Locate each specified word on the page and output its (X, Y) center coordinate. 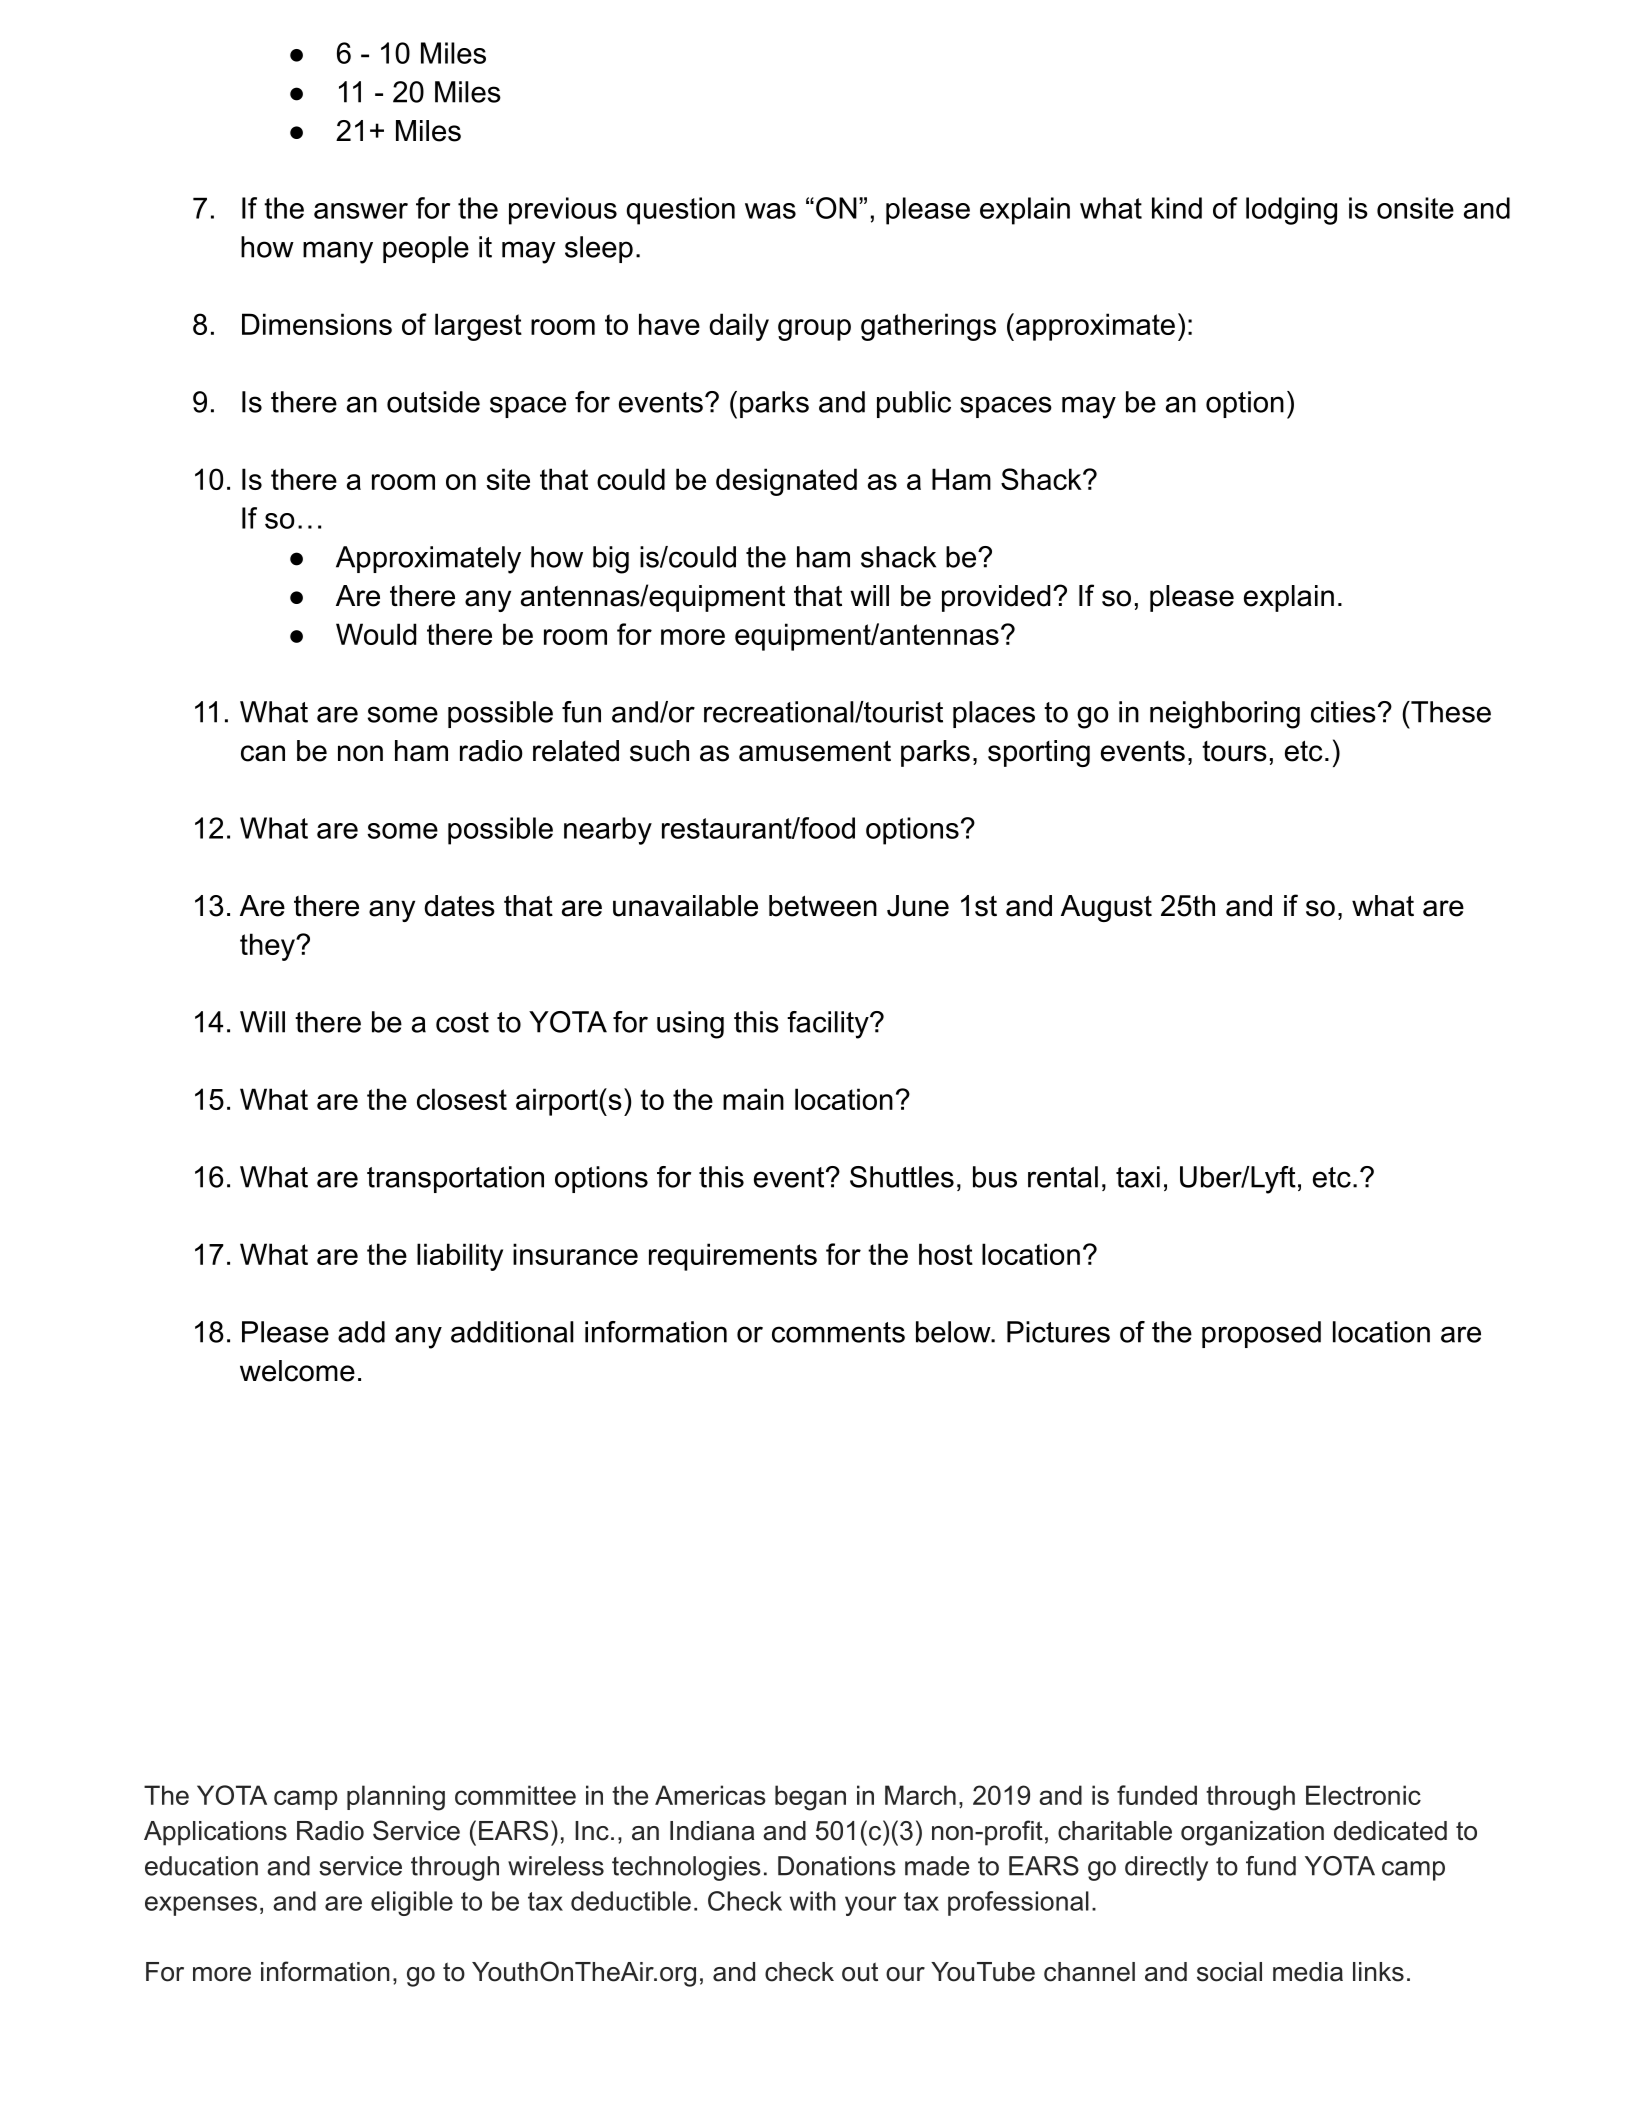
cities (1343, 712)
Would (376, 634)
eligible (412, 1903)
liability (460, 1257)
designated (786, 482)
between (823, 906)
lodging (1291, 211)
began (810, 1798)
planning (396, 1798)
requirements (733, 1257)
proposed (1261, 1334)
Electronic (1363, 1795)
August (1106, 908)
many (338, 252)
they (268, 947)
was (770, 211)
